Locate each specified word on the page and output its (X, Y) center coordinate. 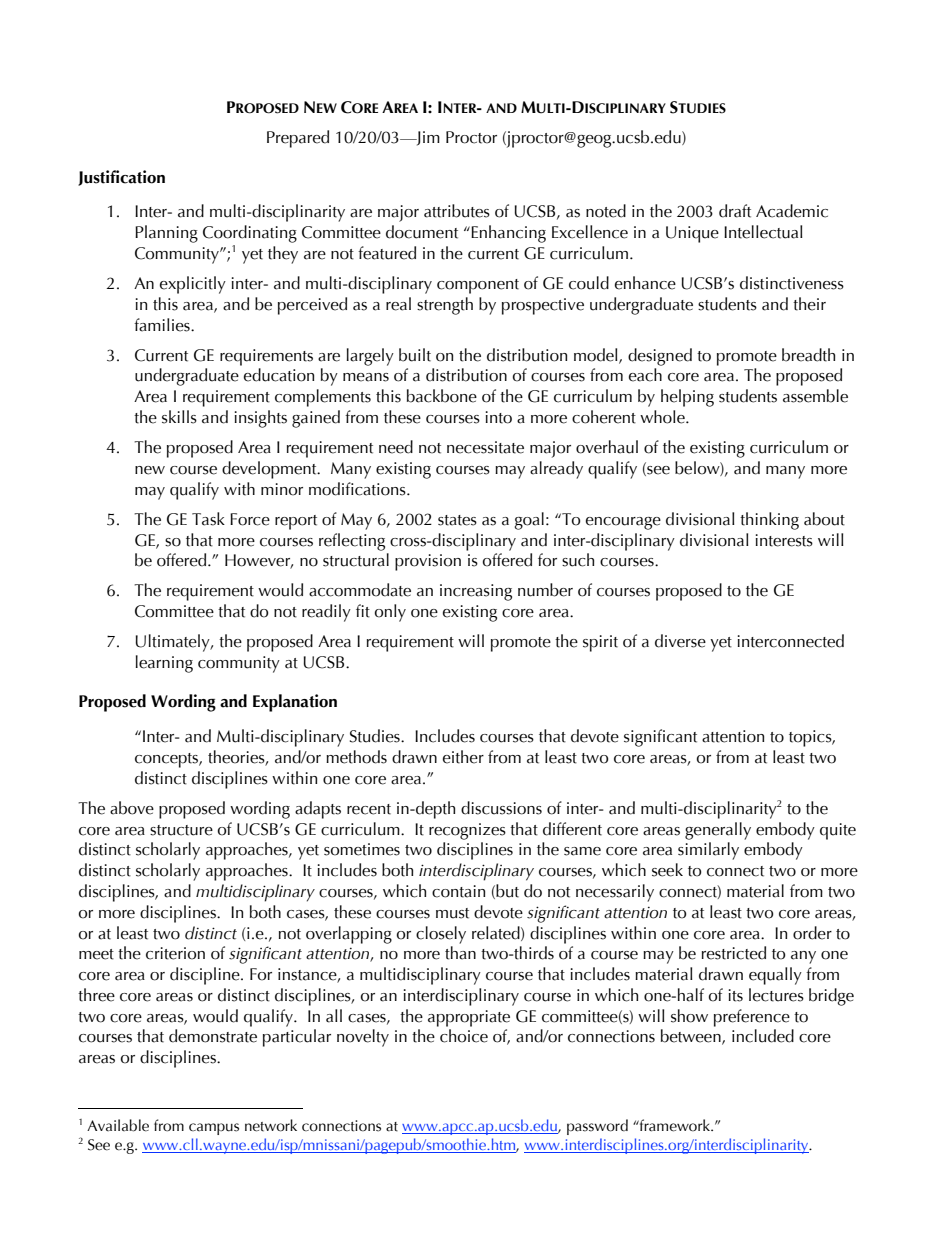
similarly (708, 851)
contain (458, 891)
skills (179, 417)
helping (687, 398)
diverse (680, 641)
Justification (121, 178)
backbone (442, 396)
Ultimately (174, 643)
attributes (457, 211)
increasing (476, 592)
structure (181, 830)
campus (214, 1129)
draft (735, 211)
